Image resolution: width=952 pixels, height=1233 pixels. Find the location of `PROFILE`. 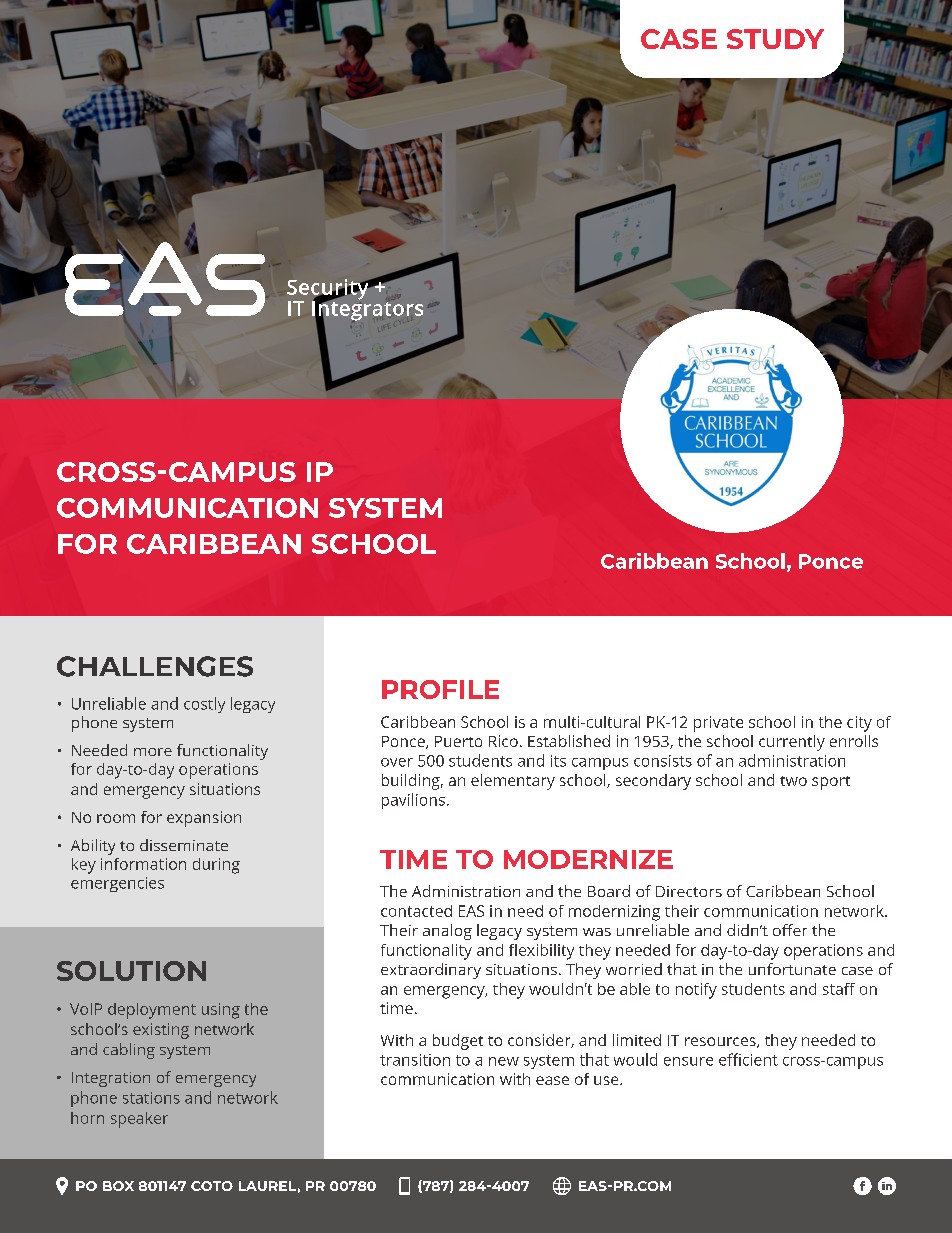

PROFILE is located at coordinates (440, 689).
